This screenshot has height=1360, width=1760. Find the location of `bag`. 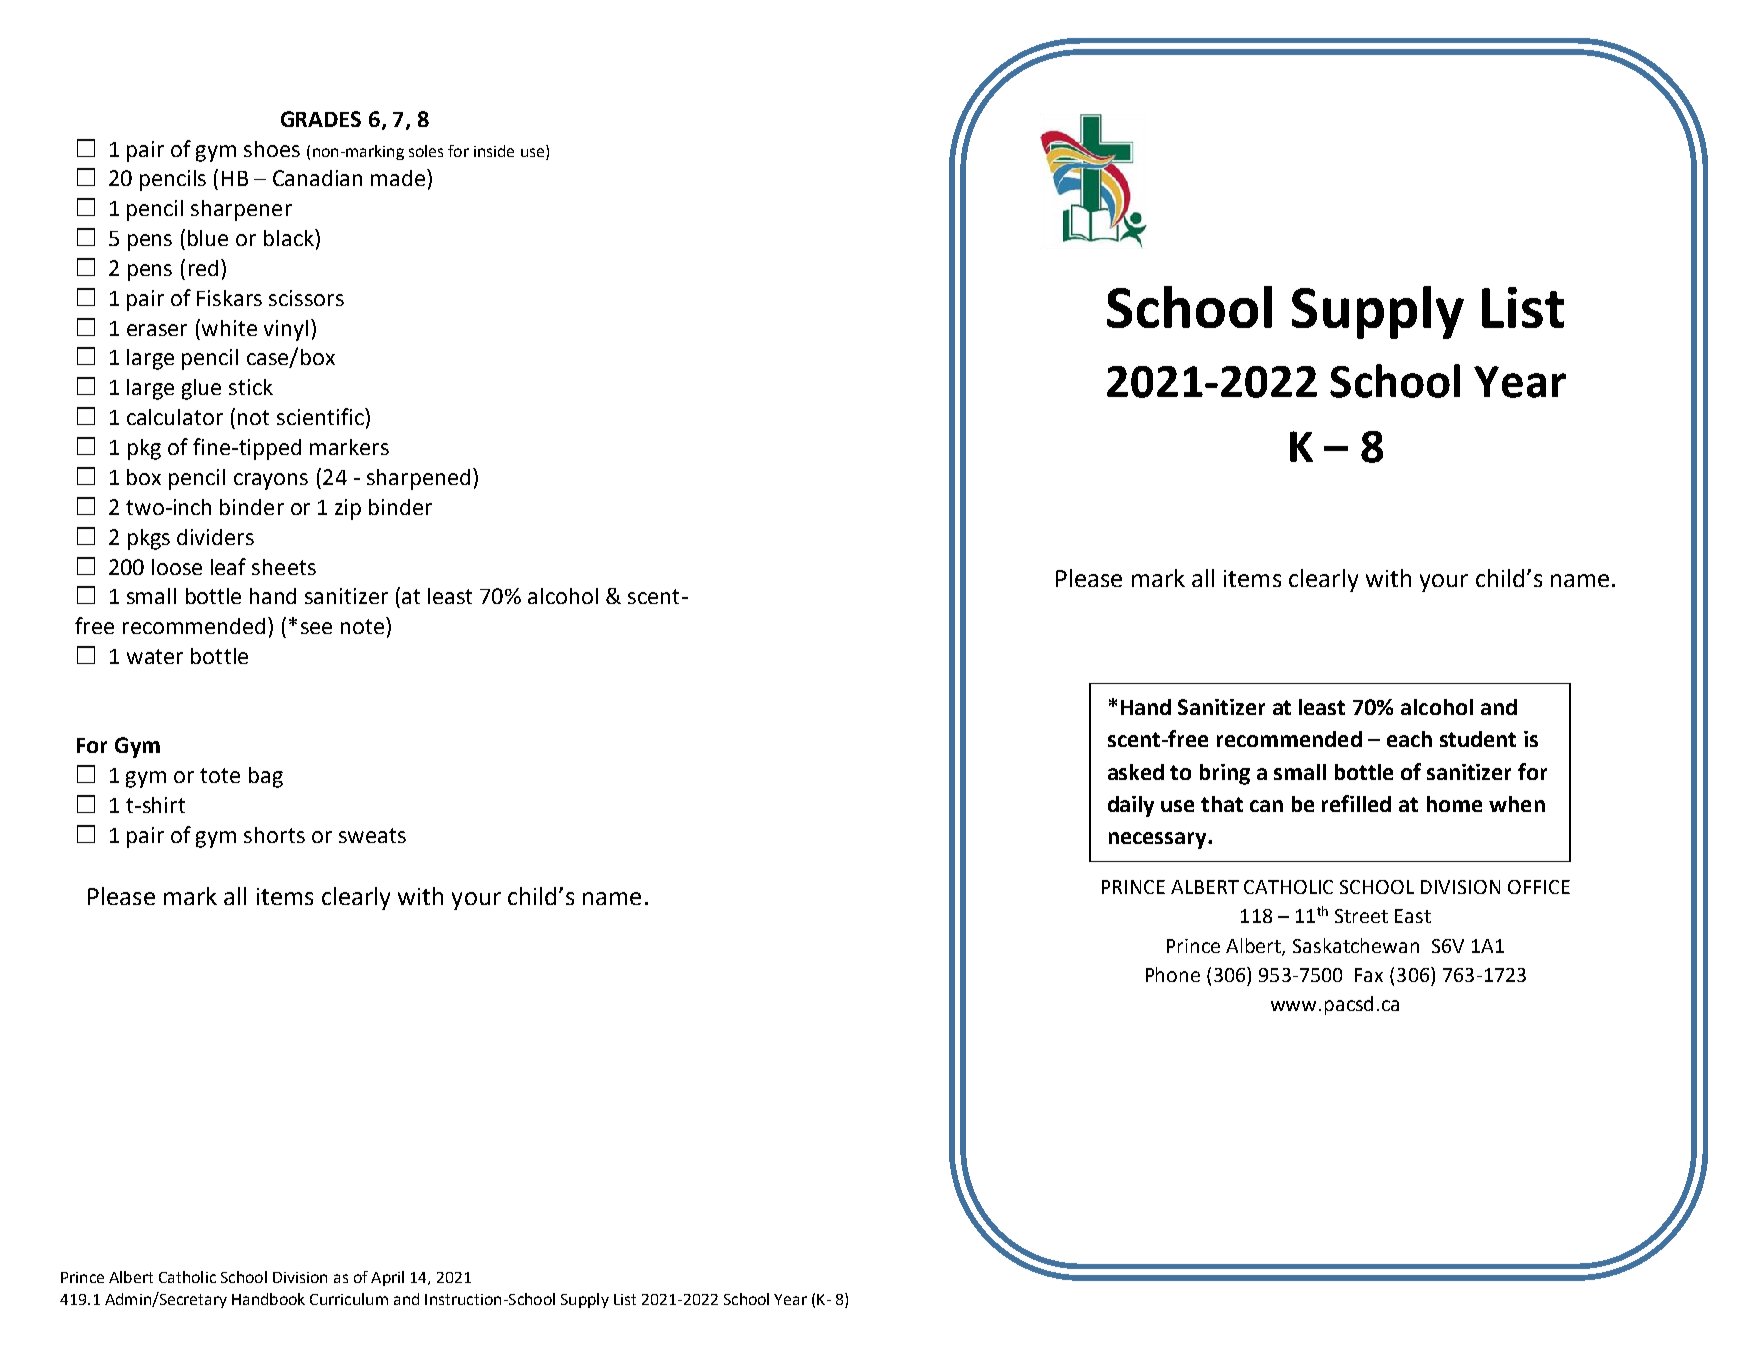

bag is located at coordinates (266, 777).
